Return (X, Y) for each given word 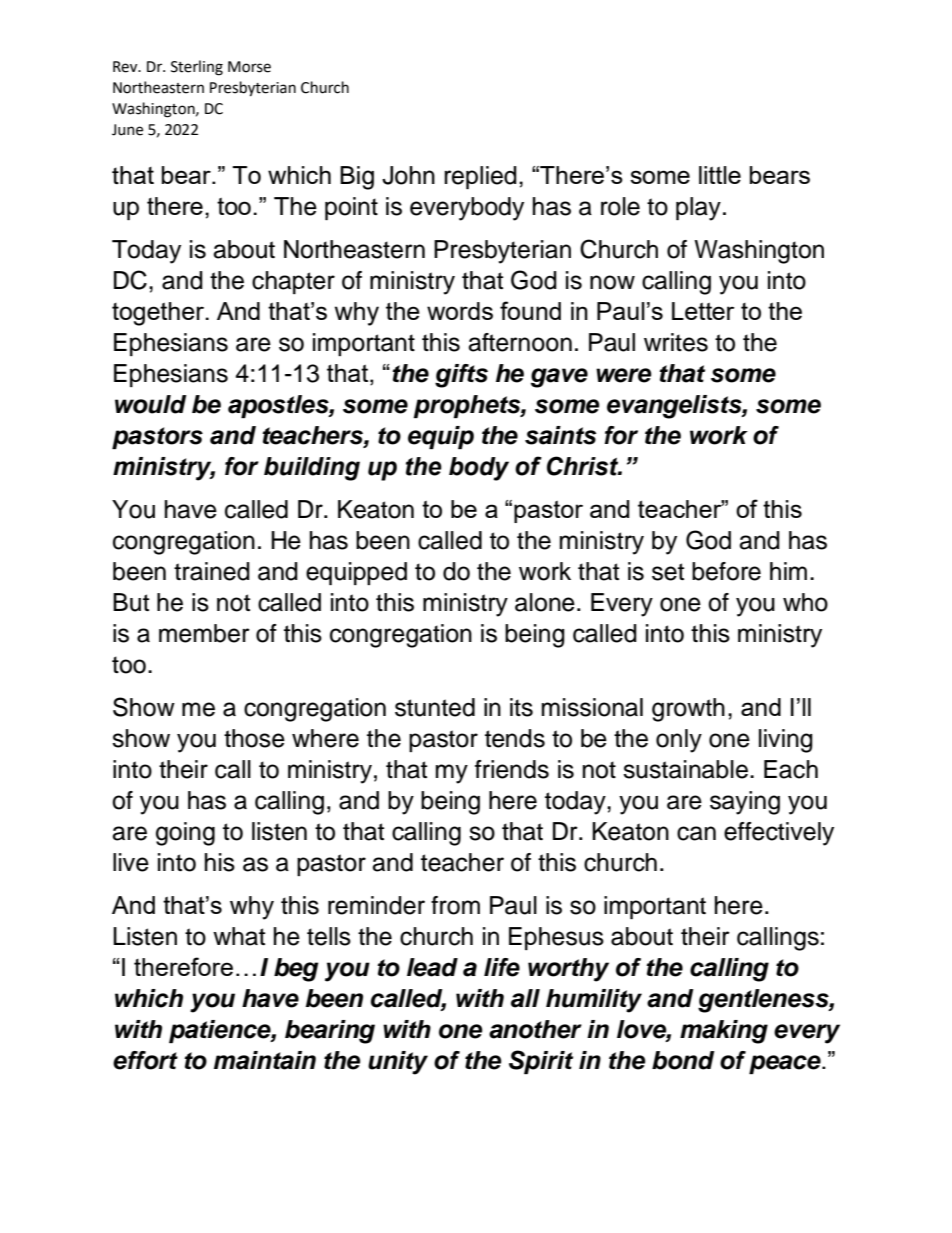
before (726, 571)
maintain (265, 1060)
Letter (703, 311)
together (159, 314)
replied (480, 177)
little (720, 175)
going (185, 834)
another (535, 1029)
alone (545, 602)
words (460, 311)
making (724, 1032)
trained (212, 571)
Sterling (197, 68)
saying (745, 803)
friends (512, 769)
